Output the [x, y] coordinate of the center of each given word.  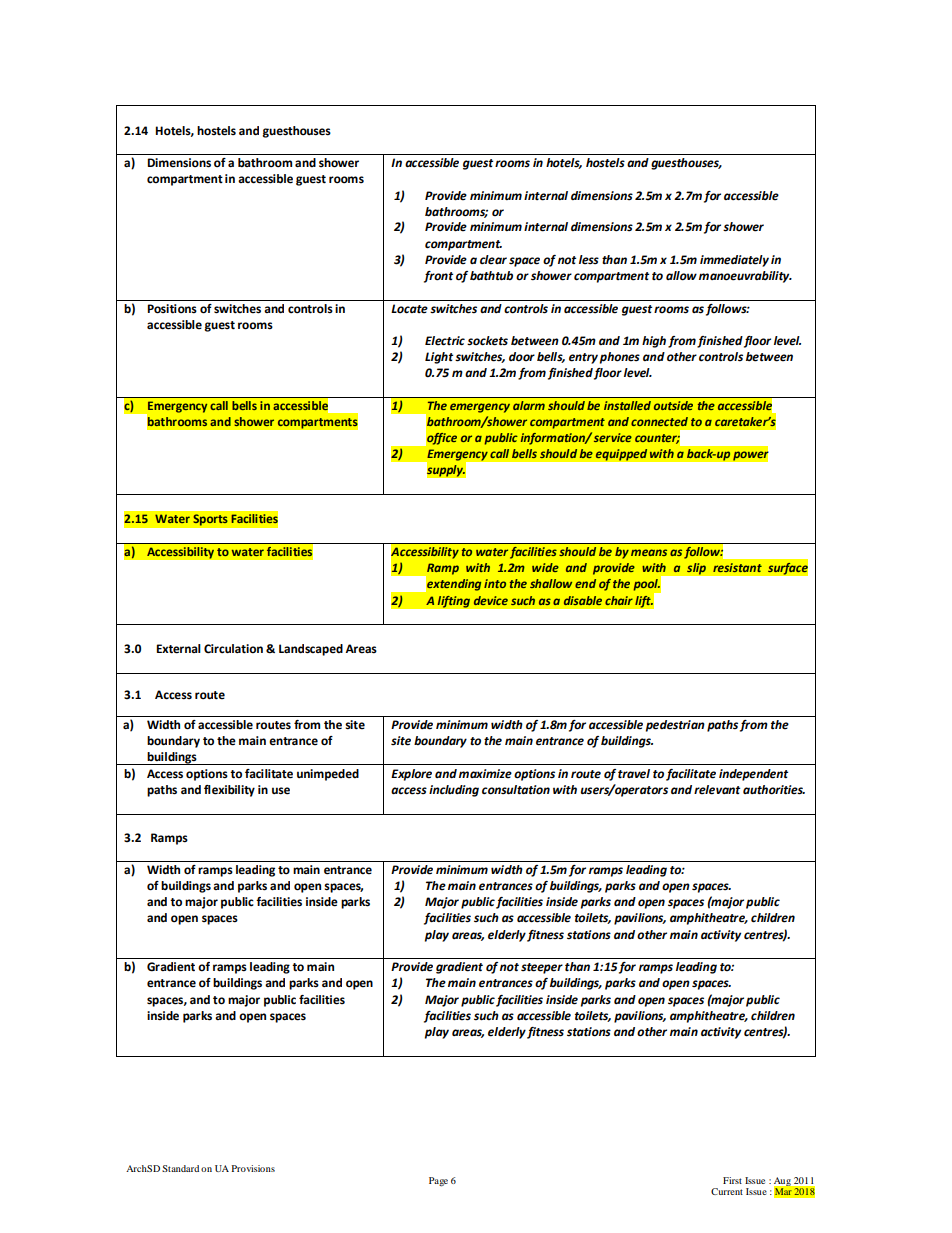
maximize [485, 774]
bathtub [491, 275]
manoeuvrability [745, 277]
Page [438, 1182]
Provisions [253, 1168]
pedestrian [675, 726]
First [732, 1180]
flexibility [229, 791]
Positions [172, 309]
